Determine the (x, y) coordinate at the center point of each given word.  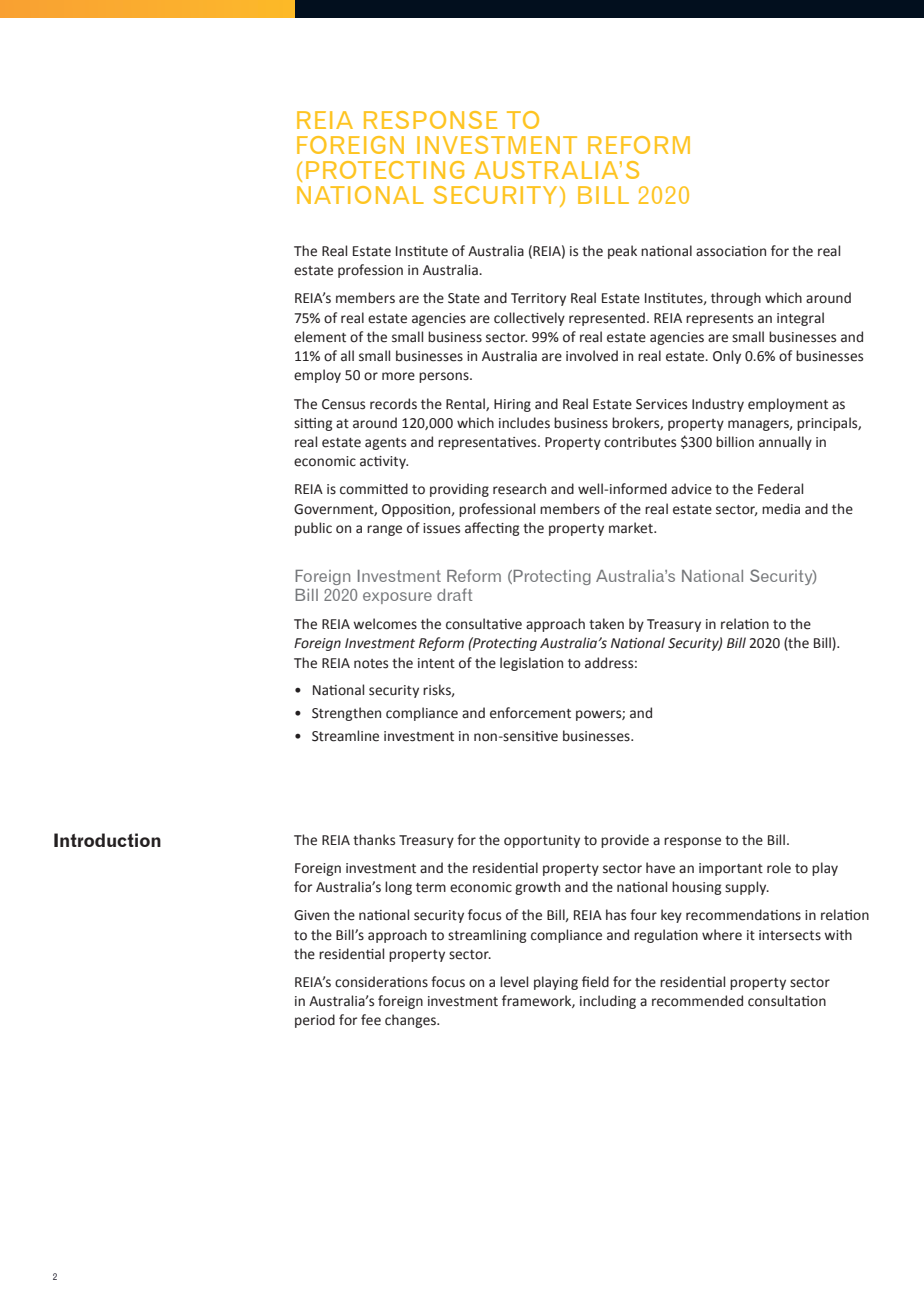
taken (606, 624)
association (731, 251)
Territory (538, 299)
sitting (313, 424)
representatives (488, 443)
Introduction (107, 840)
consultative (484, 624)
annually (785, 443)
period (315, 1021)
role (779, 868)
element (320, 337)
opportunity (542, 841)
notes (371, 664)
